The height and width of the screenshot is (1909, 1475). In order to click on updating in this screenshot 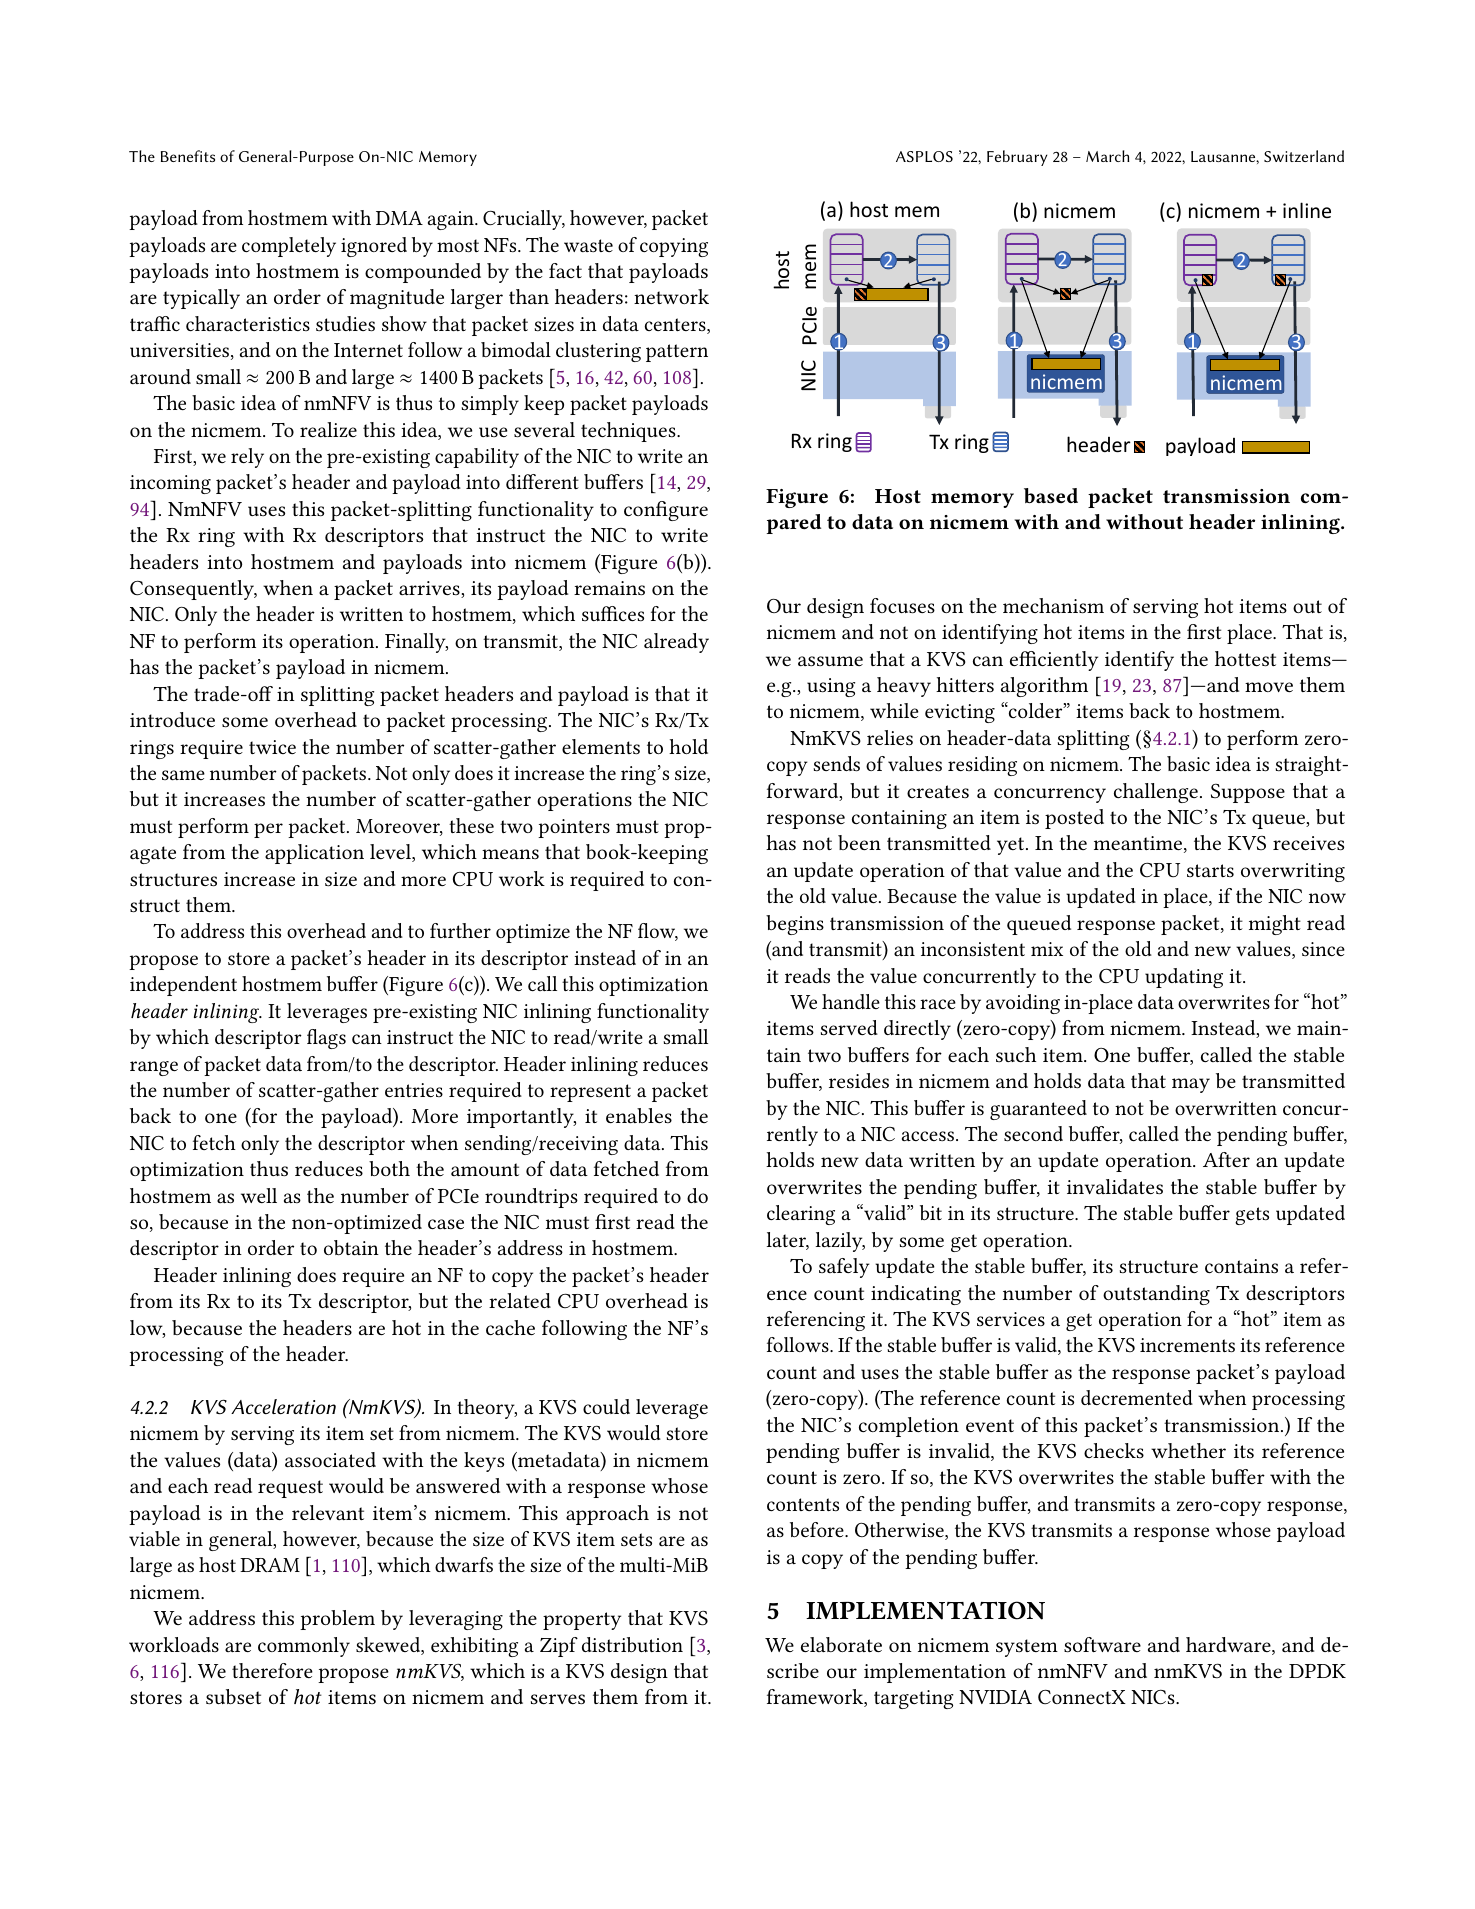, I will do `click(1184, 978)`.
